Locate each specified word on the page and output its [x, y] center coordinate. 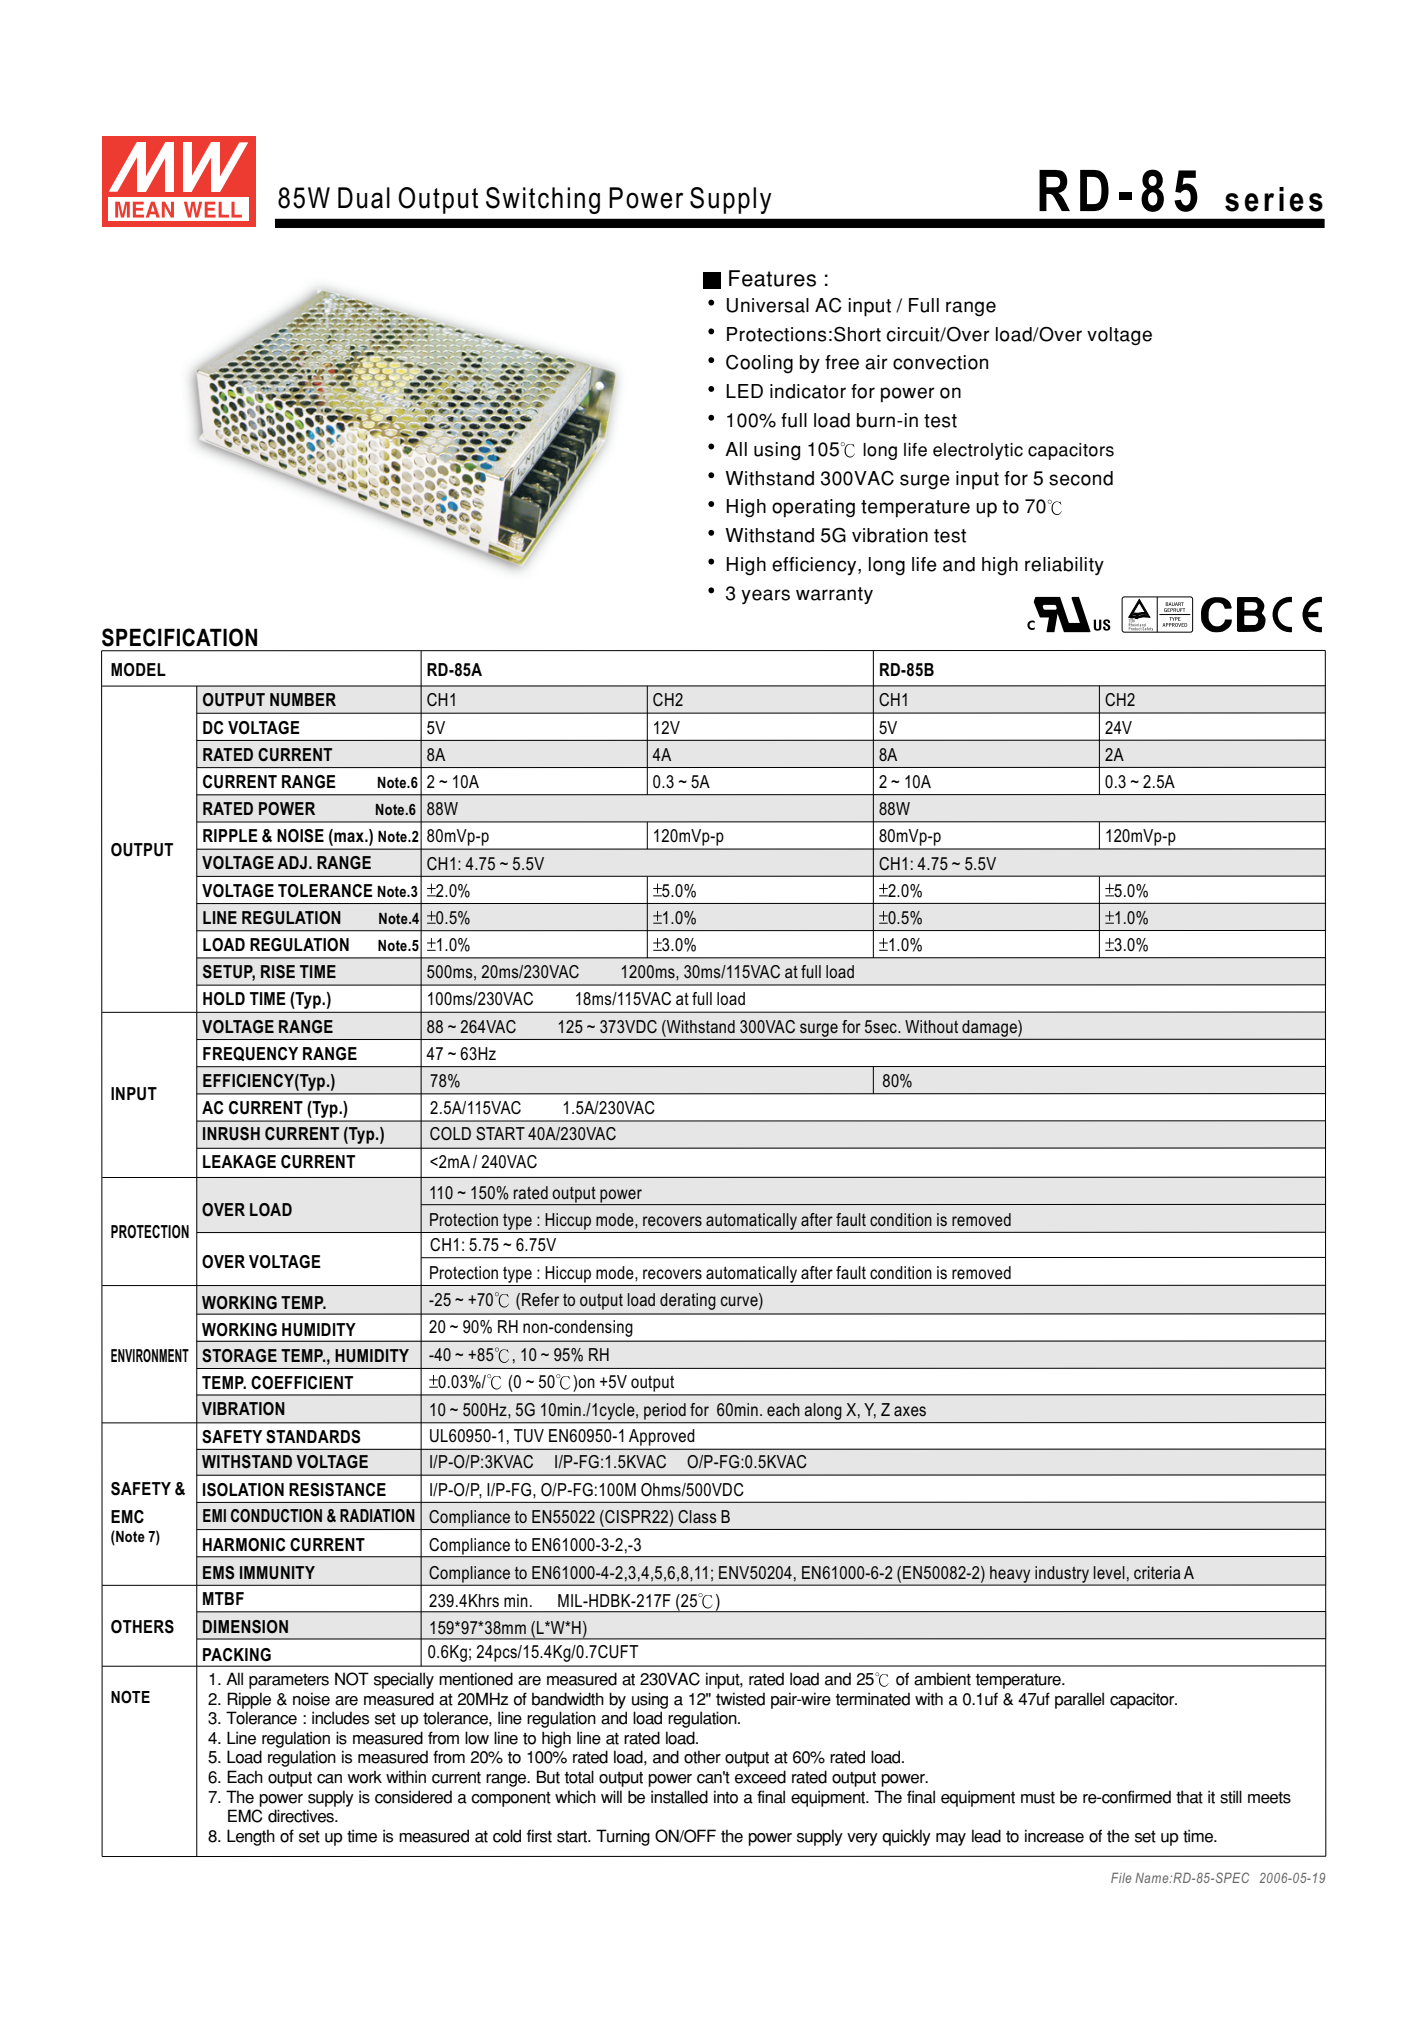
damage [990, 1028]
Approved [661, 1437]
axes [910, 1411]
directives [302, 1816]
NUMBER [303, 700]
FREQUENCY [250, 1054]
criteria [1157, 1572]
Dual [364, 198]
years [765, 596]
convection [940, 362]
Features [772, 278]
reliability [1064, 566]
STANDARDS [313, 1437]
